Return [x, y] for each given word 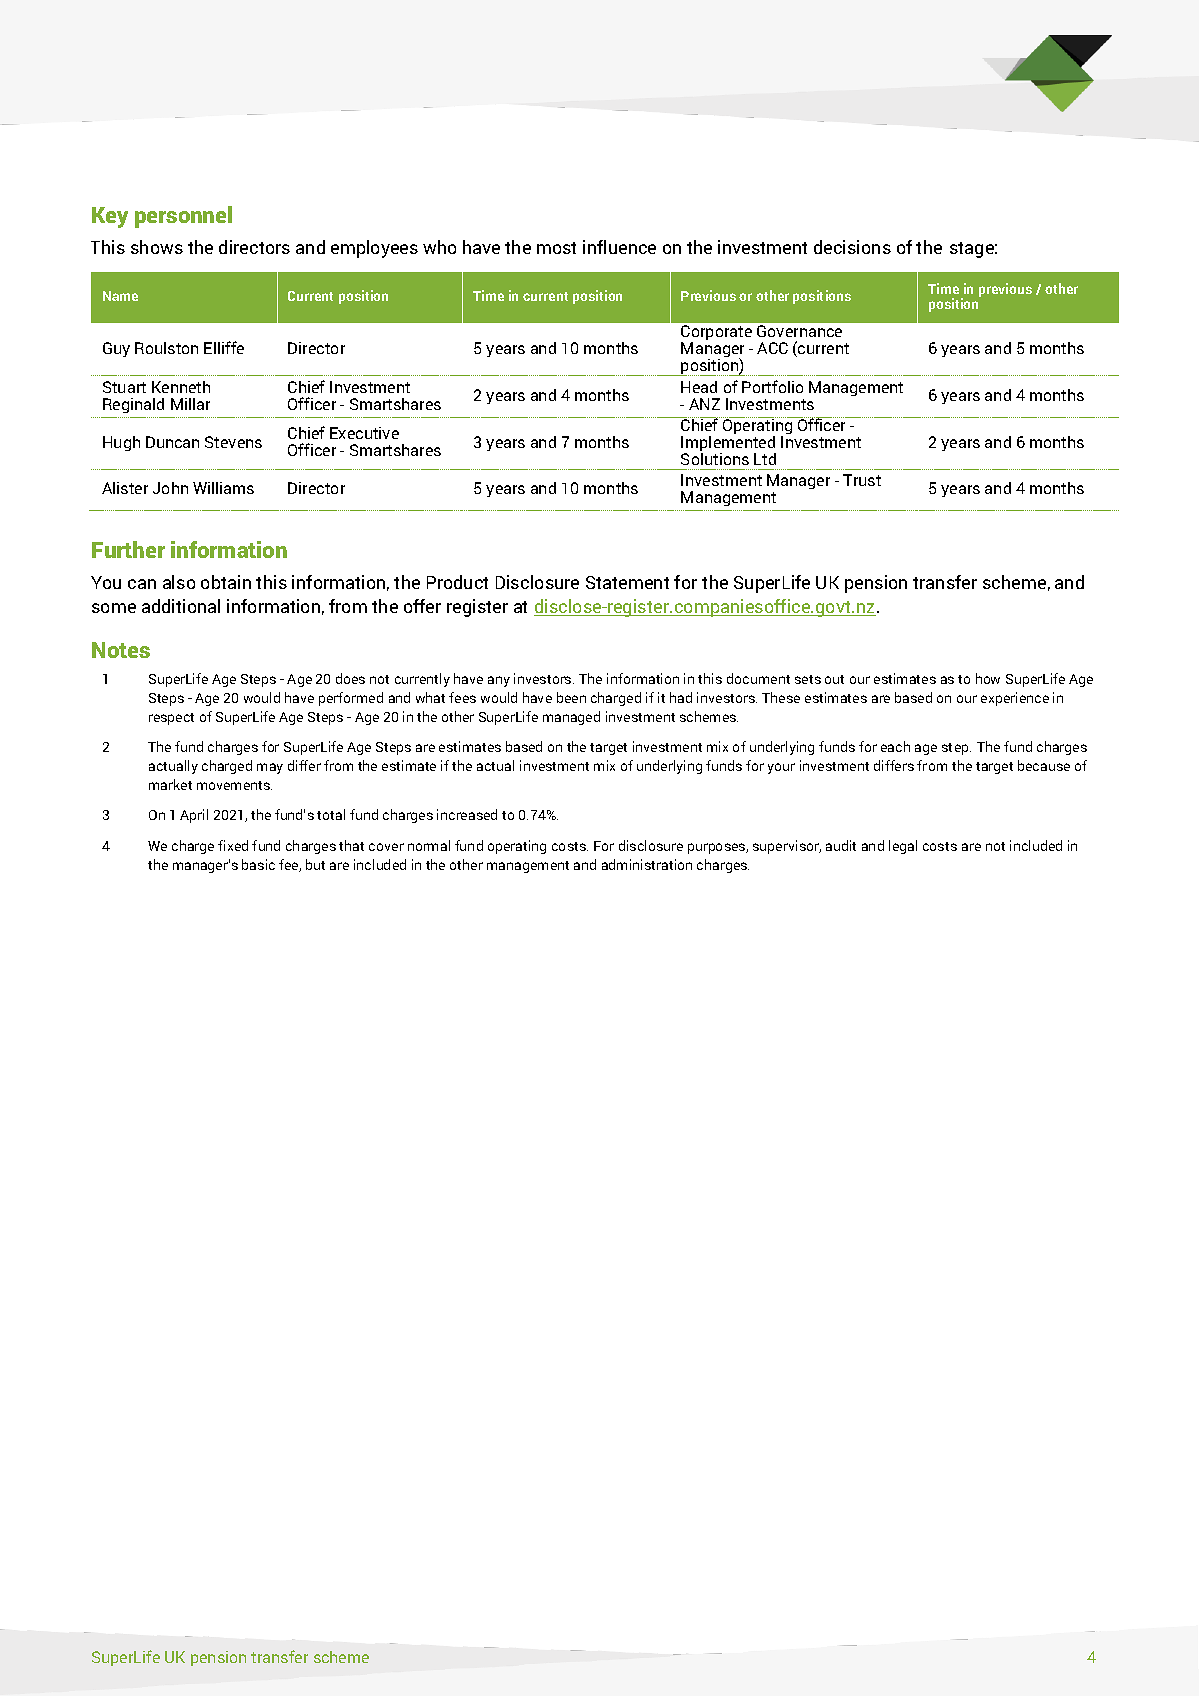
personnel [183, 217]
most [556, 248]
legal [903, 847]
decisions [852, 247]
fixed [233, 845]
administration [647, 864]
